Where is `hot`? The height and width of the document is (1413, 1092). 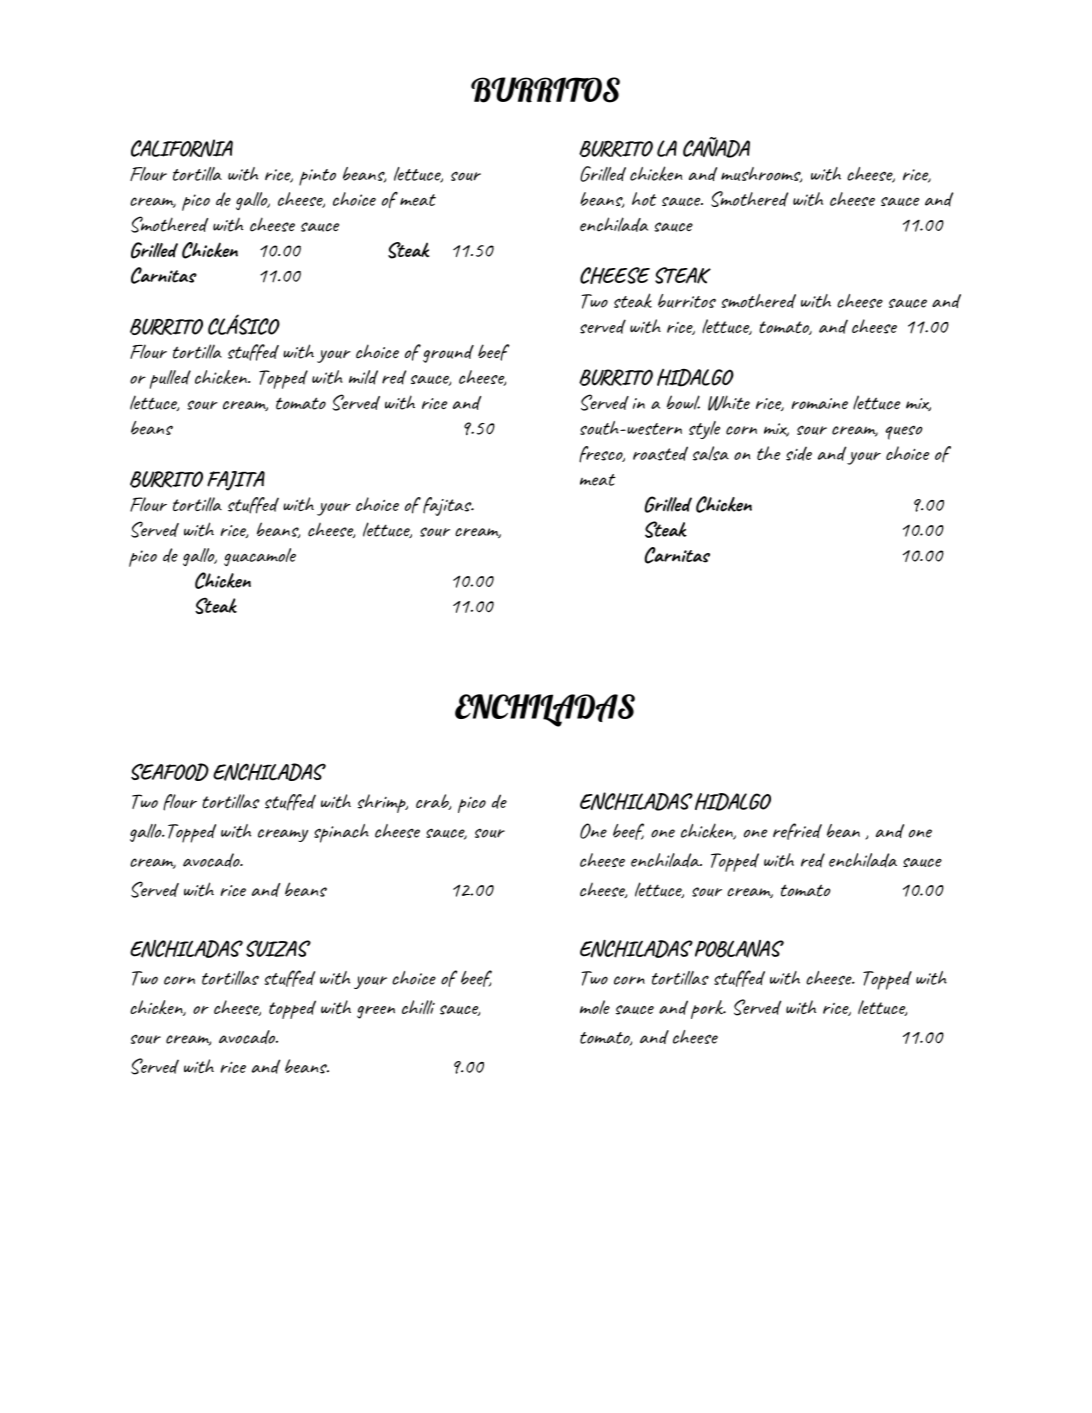
hot is located at coordinates (644, 199).
